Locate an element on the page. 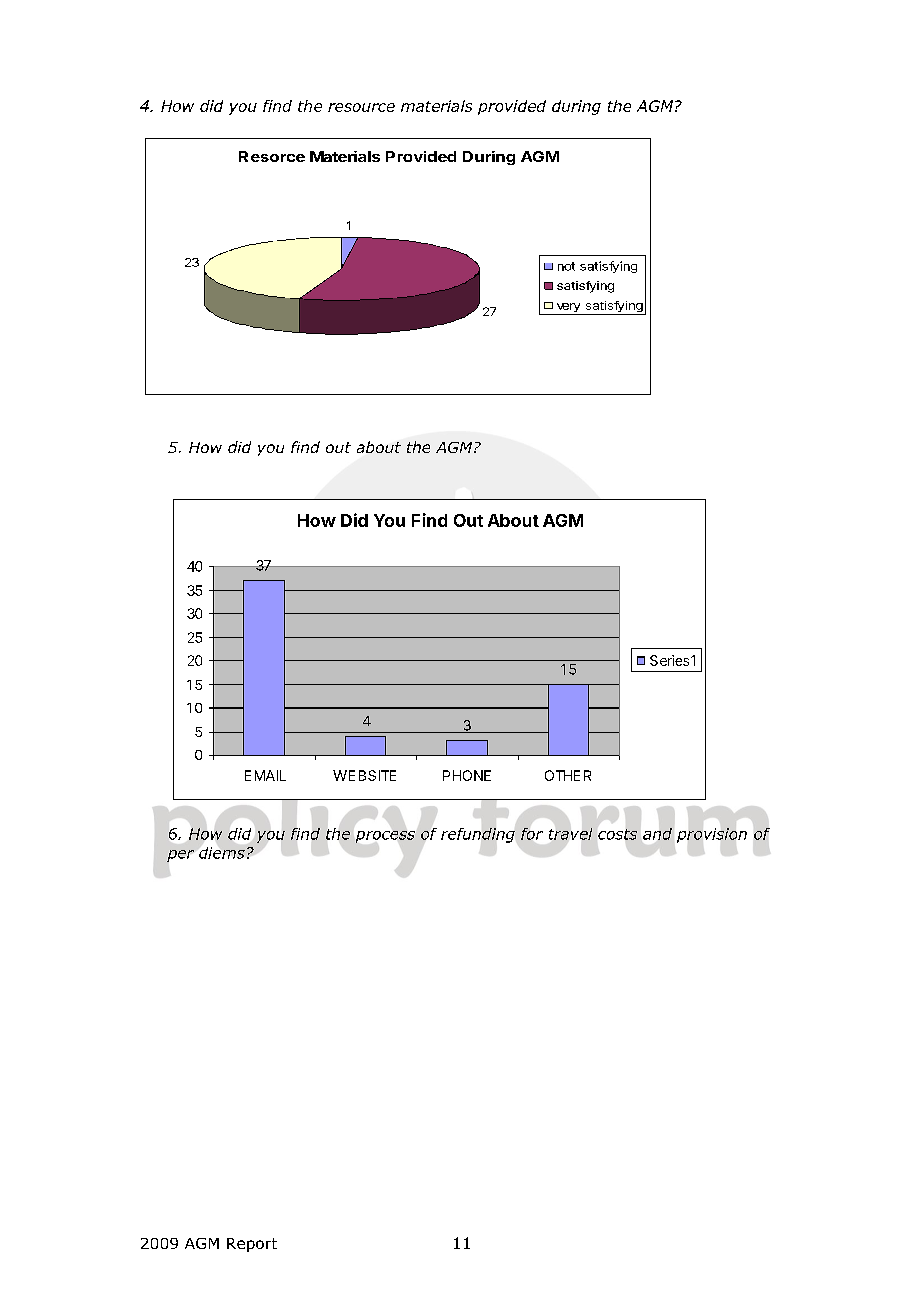 The width and height of the document is (924, 1308). resource is located at coordinates (361, 107).
